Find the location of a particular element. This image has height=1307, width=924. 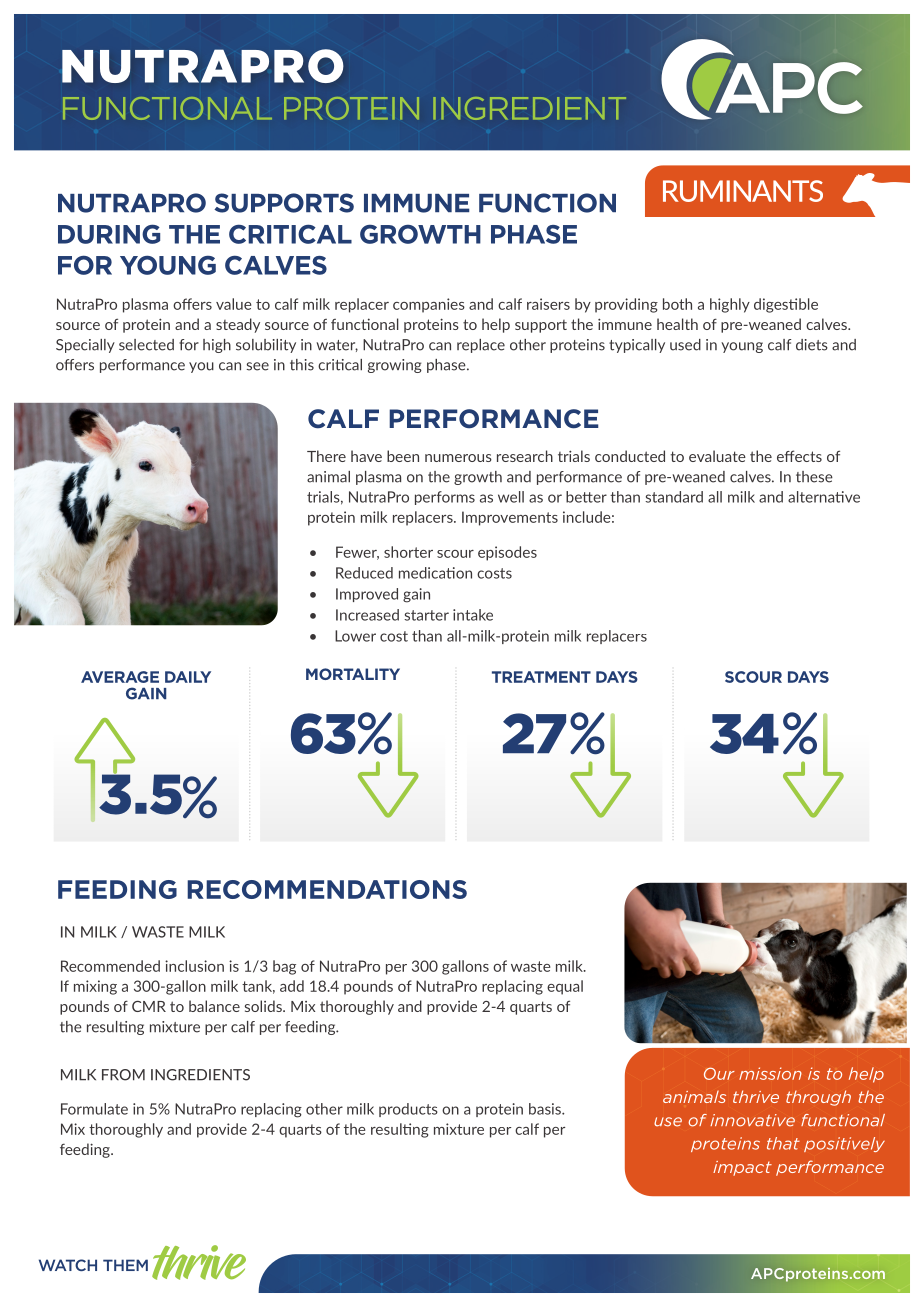

products is located at coordinates (408, 1110).
